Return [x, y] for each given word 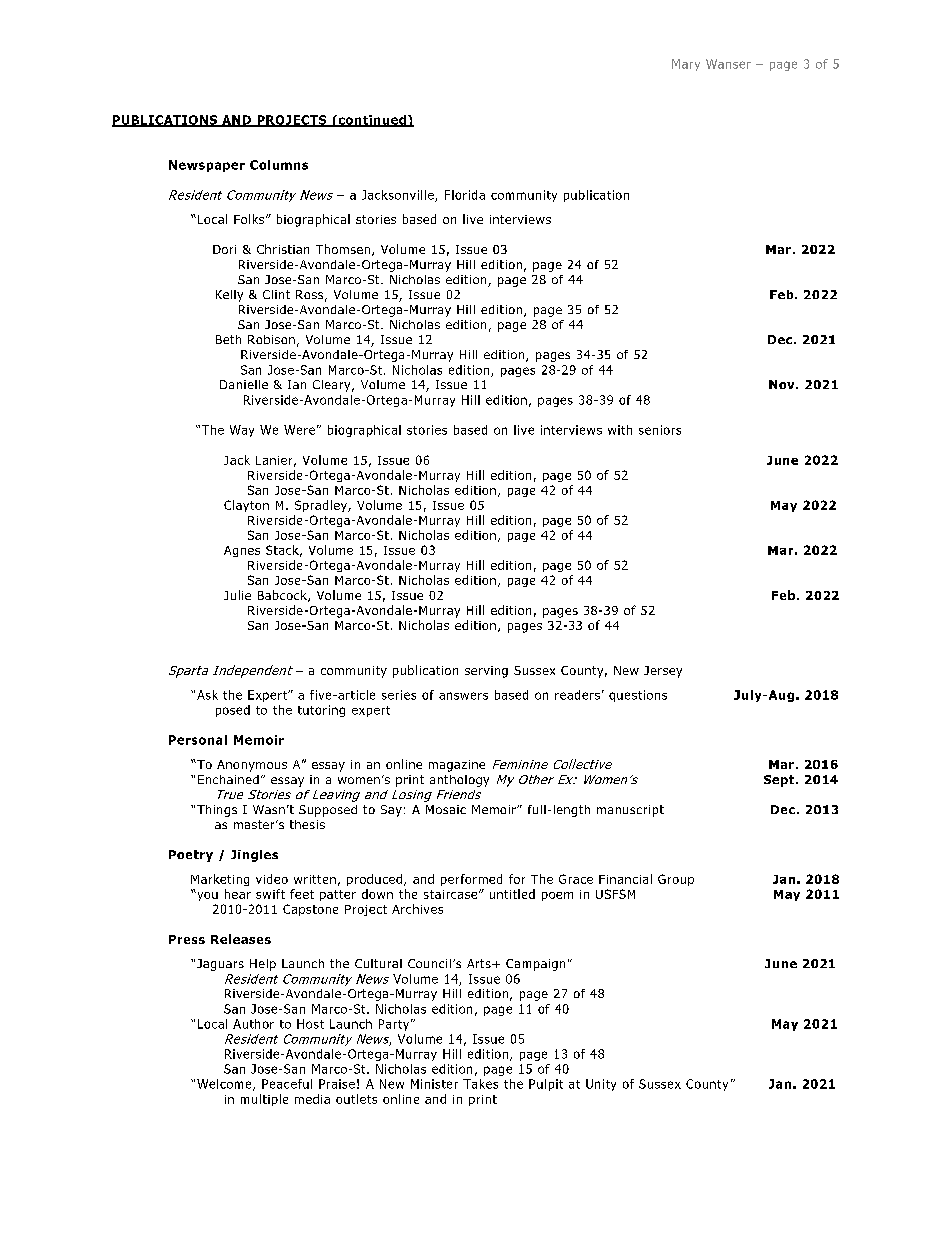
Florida [465, 195]
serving [486, 672]
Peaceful [287, 1084]
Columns [279, 165]
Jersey [663, 672]
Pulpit [546, 1085]
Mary [686, 65]
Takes [480, 1084]
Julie [237, 595]
